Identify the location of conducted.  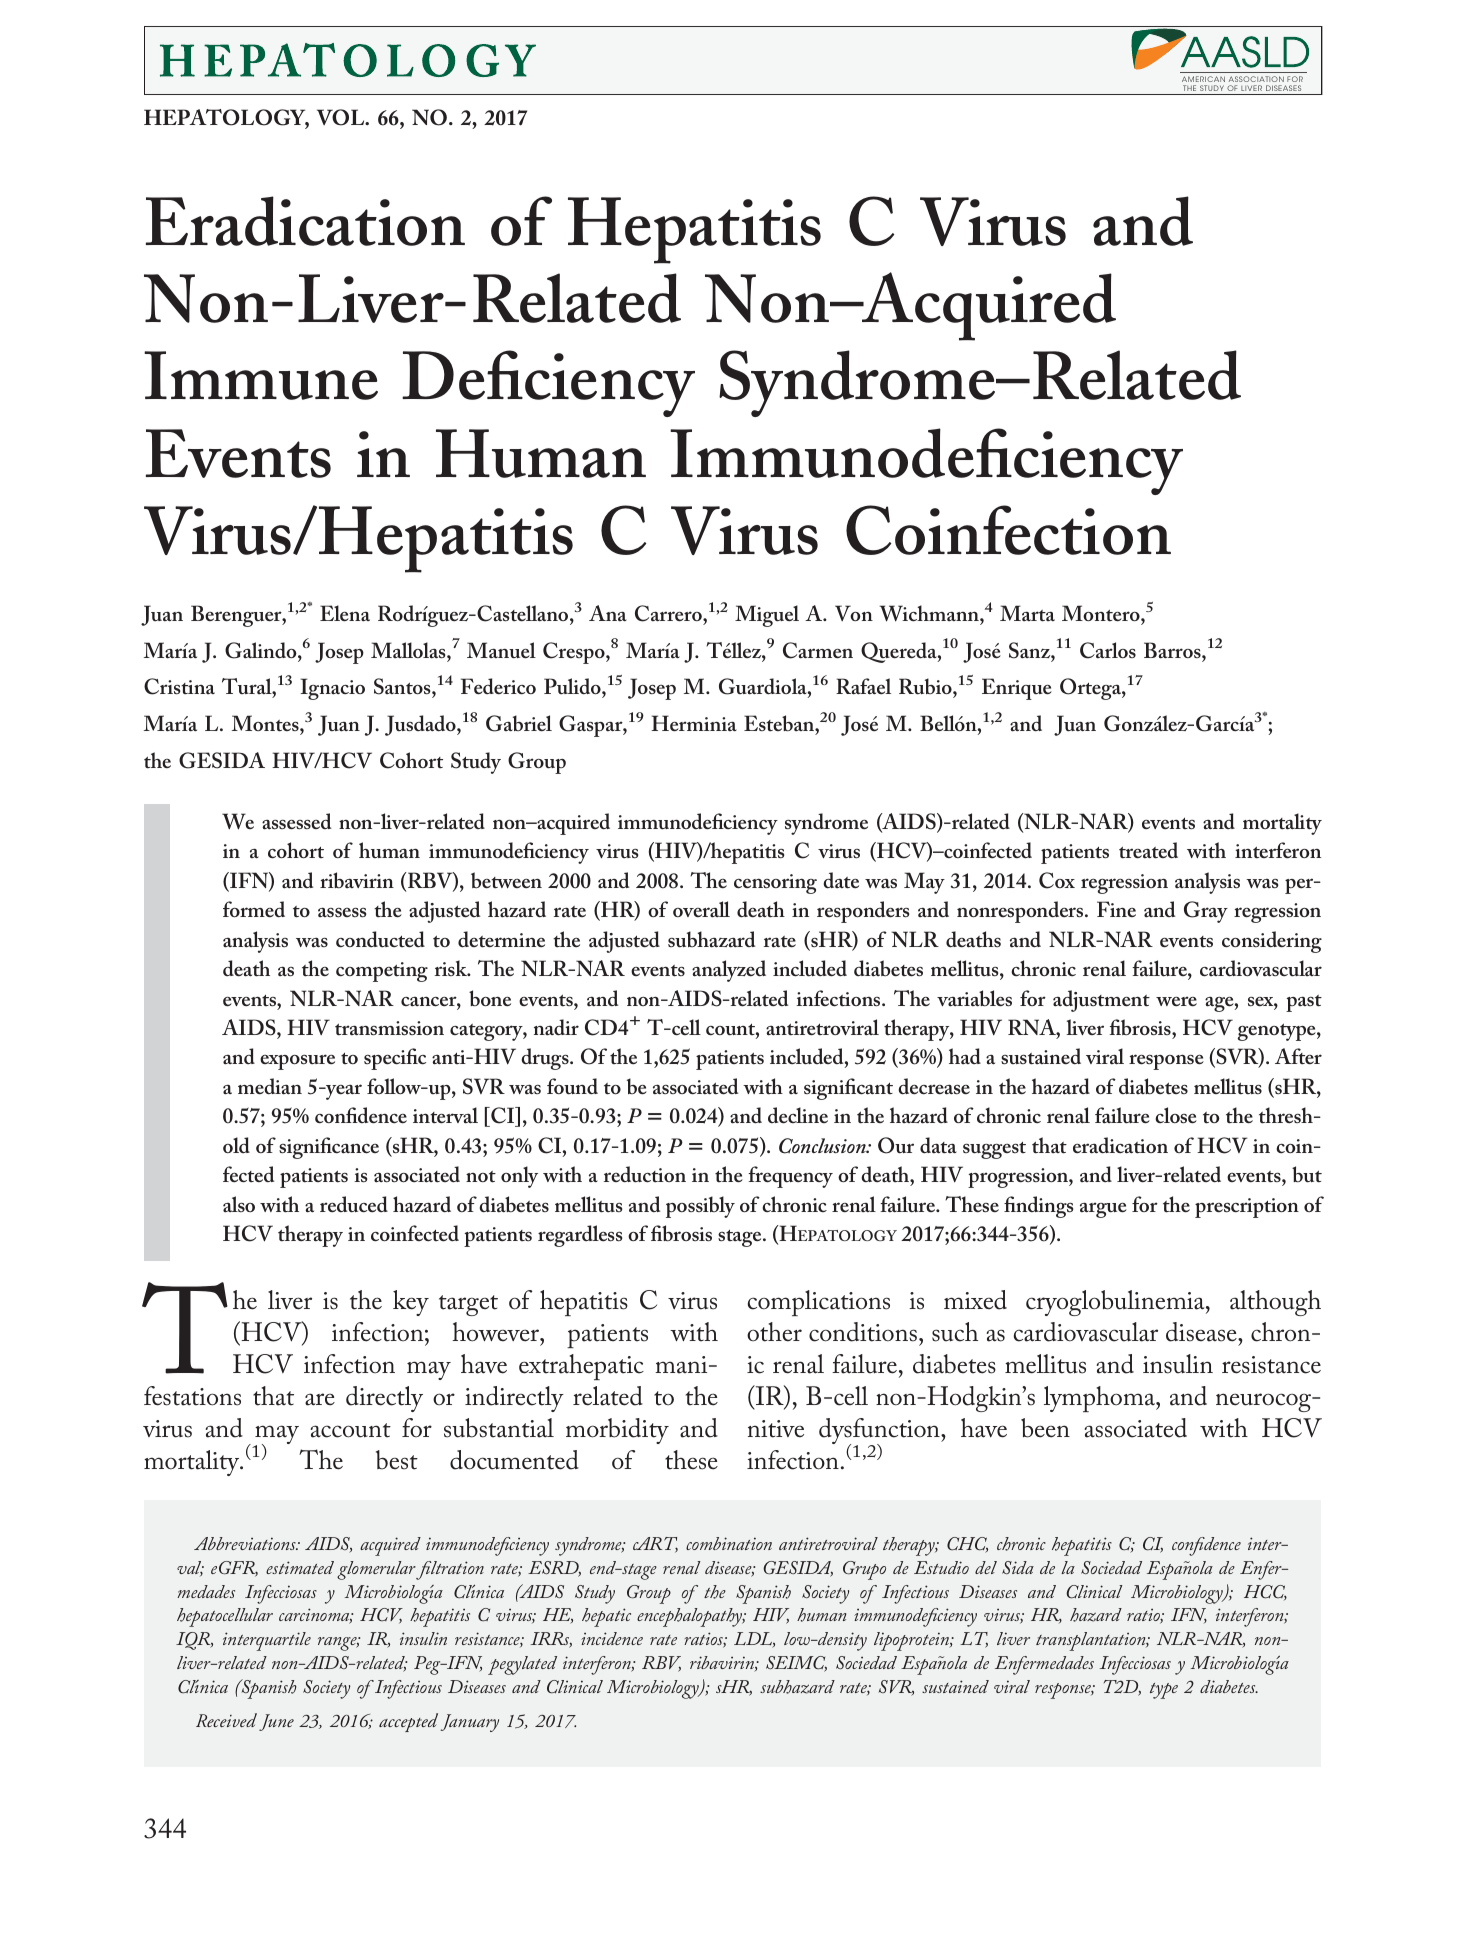
(380, 939).
